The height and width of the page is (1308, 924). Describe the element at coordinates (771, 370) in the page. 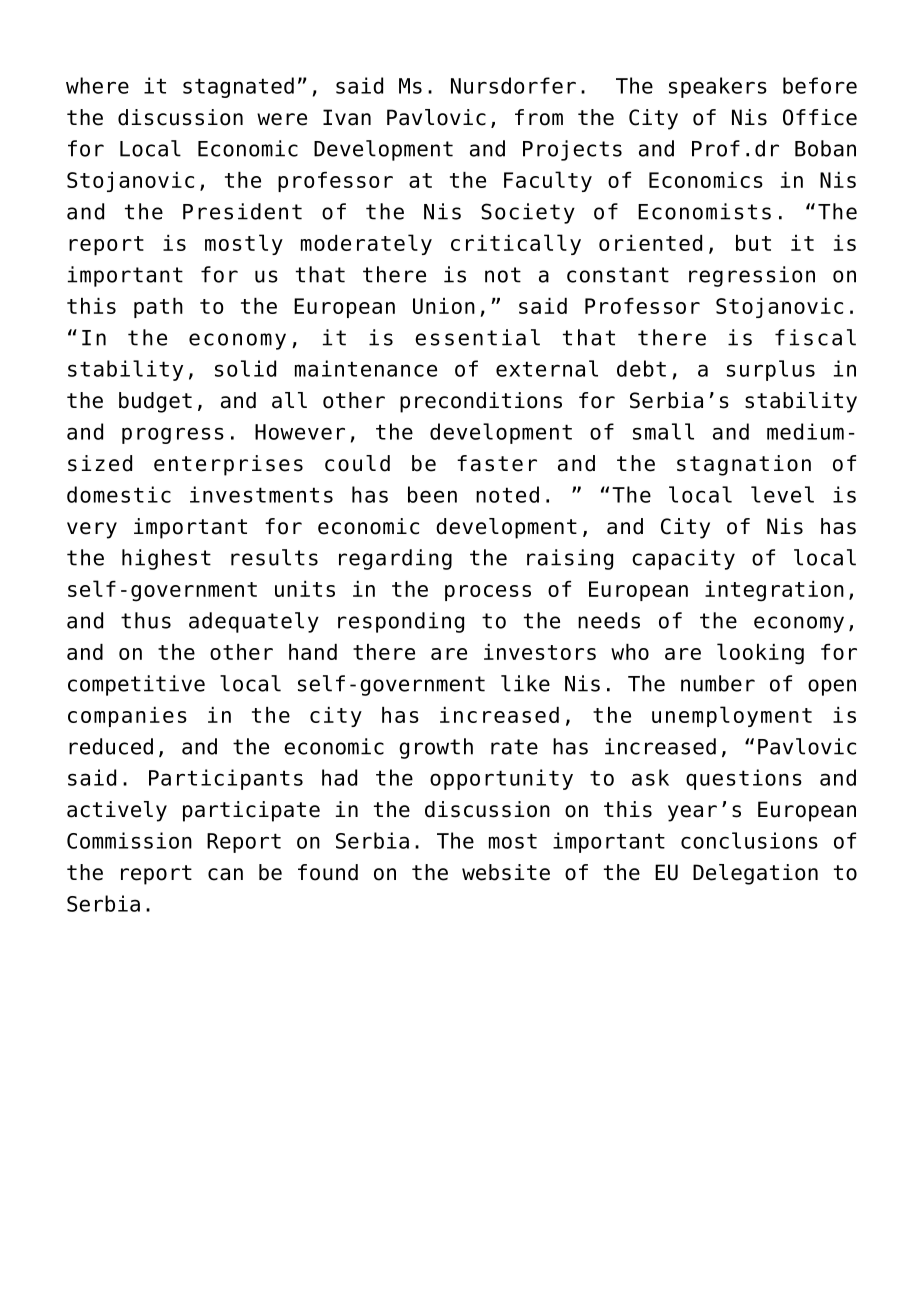

I see `surplus` at that location.
